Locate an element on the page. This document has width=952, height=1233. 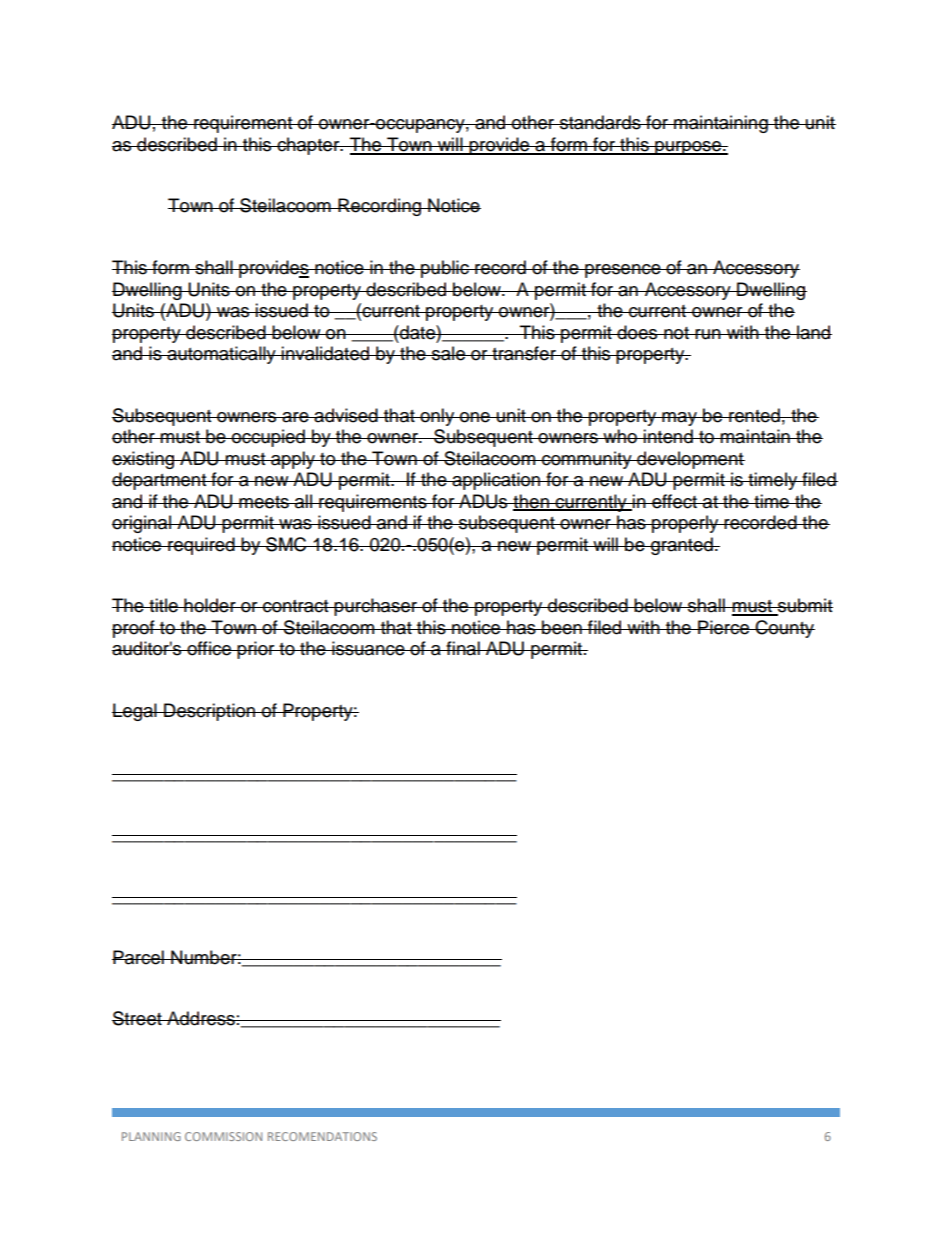
presence is located at coordinates (623, 271).
